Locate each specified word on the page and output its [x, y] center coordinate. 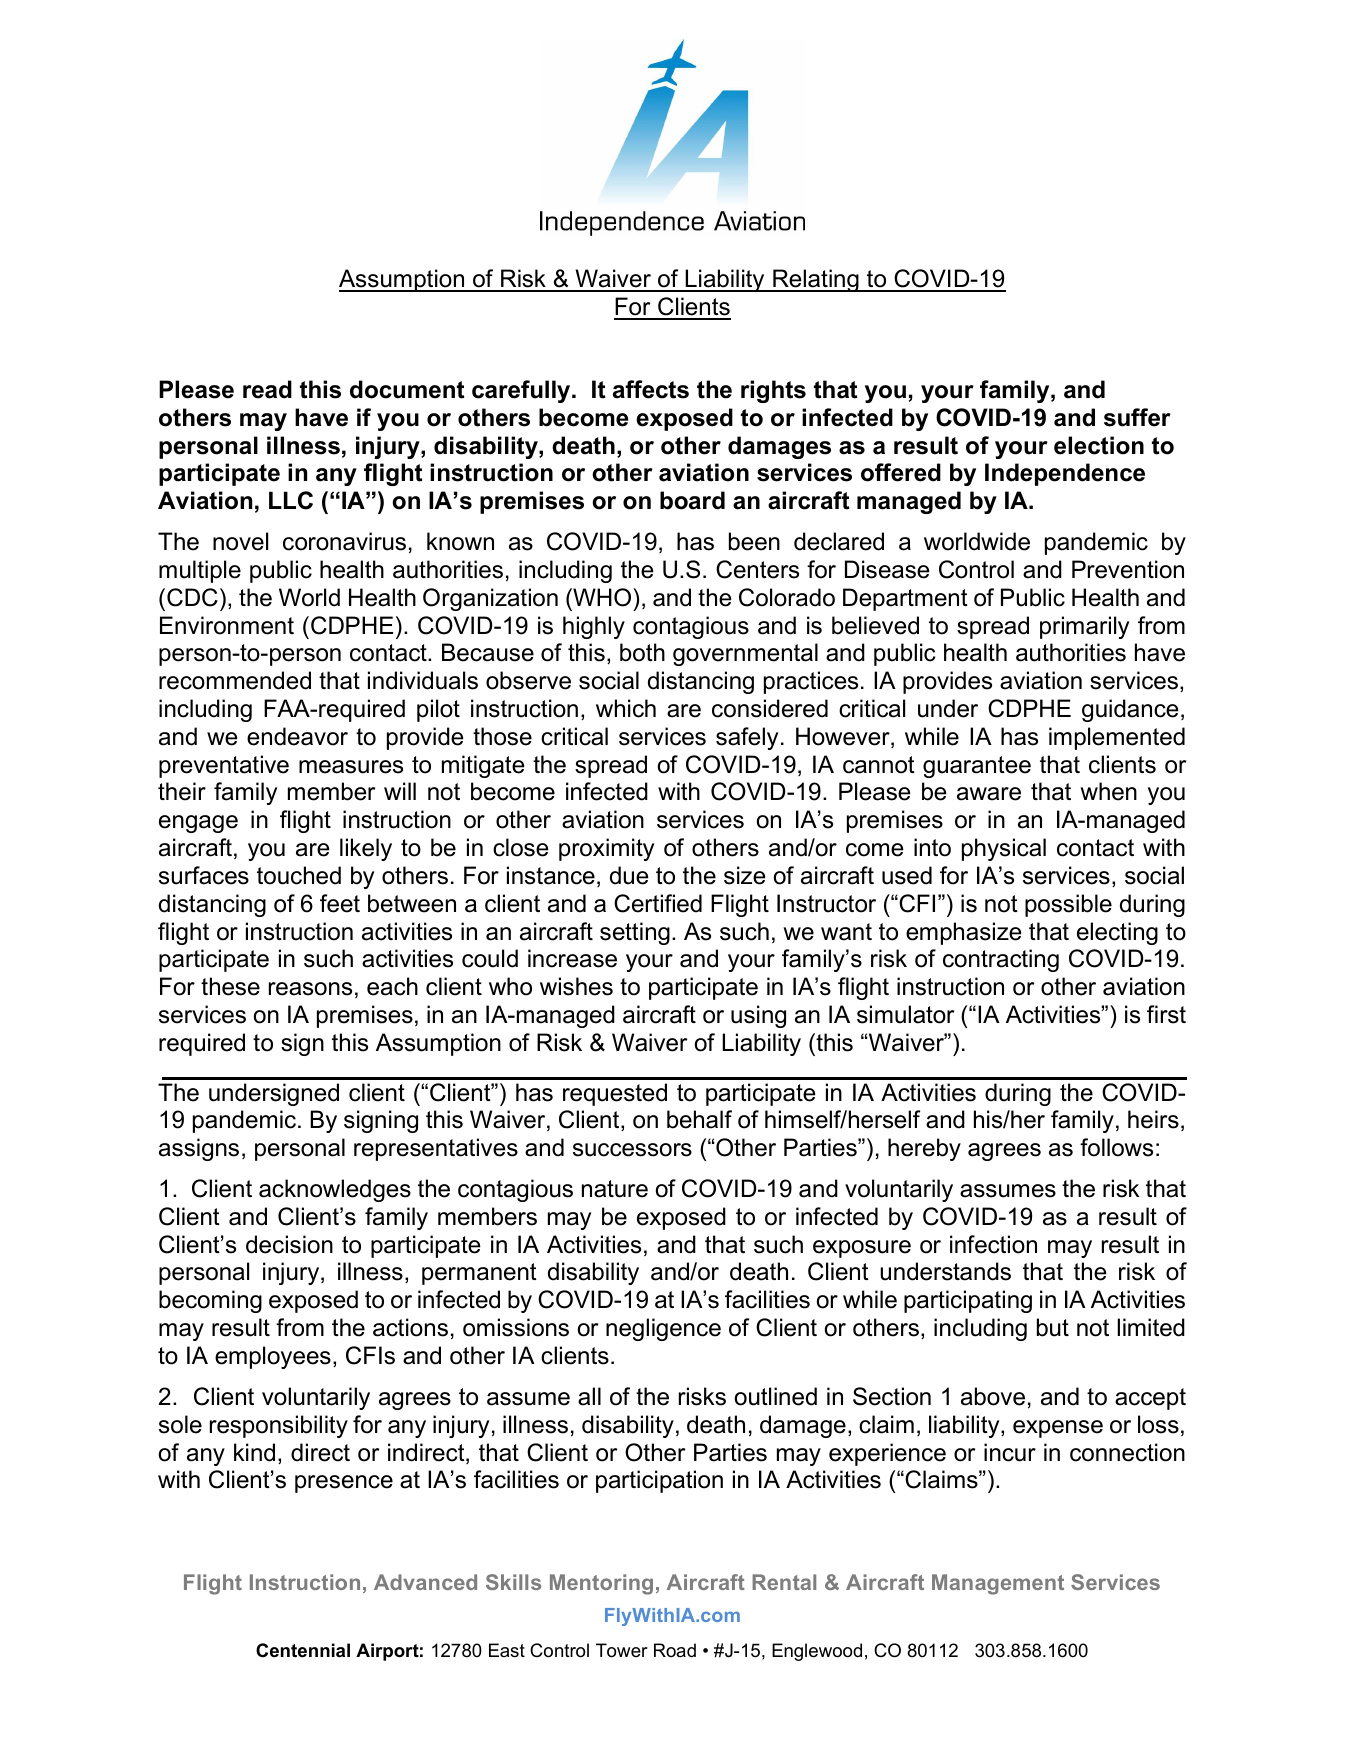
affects [651, 389]
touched [299, 875]
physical [1004, 849]
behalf [699, 1119]
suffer [1137, 417]
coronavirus [344, 541]
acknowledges [335, 1190]
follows [1116, 1147]
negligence [663, 1329]
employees [273, 1357]
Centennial [303, 1650]
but [1053, 1327]
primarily [1084, 627]
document [407, 389]
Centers [757, 569]
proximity [606, 849]
